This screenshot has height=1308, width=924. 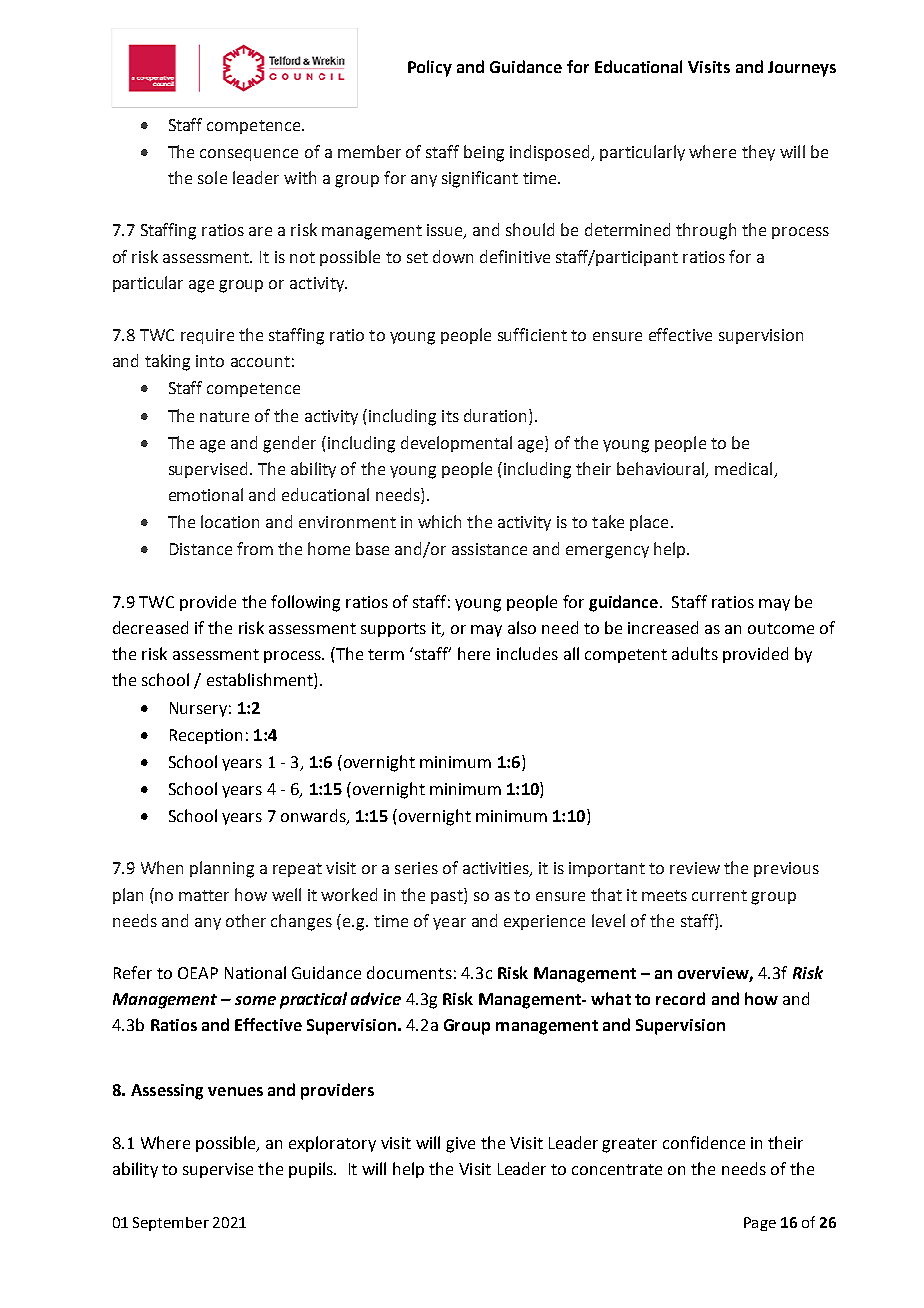 I want to click on consequence, so click(x=249, y=155).
